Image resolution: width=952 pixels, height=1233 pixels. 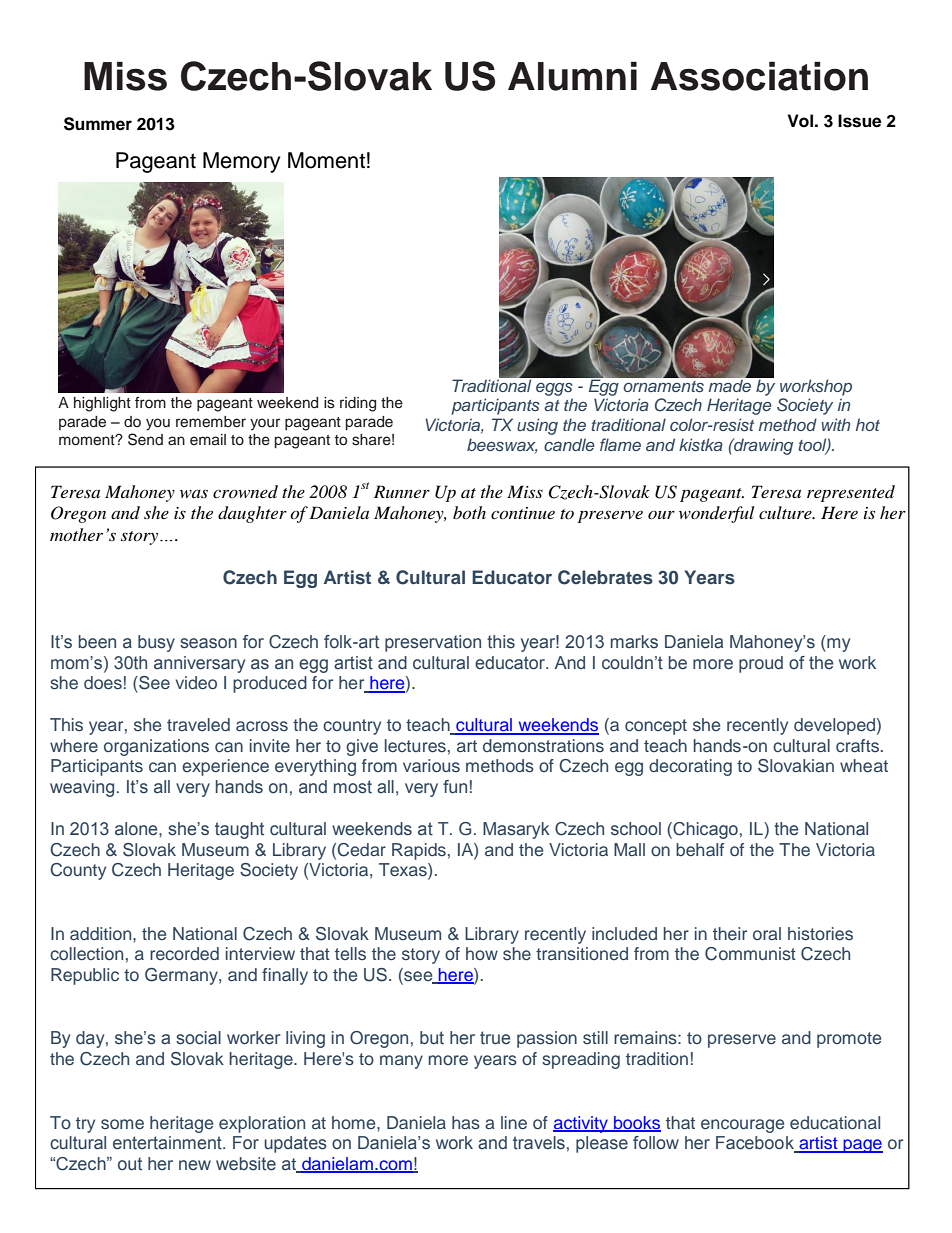 What do you see at coordinates (156, 643) in the page?
I see `busy` at bounding box center [156, 643].
